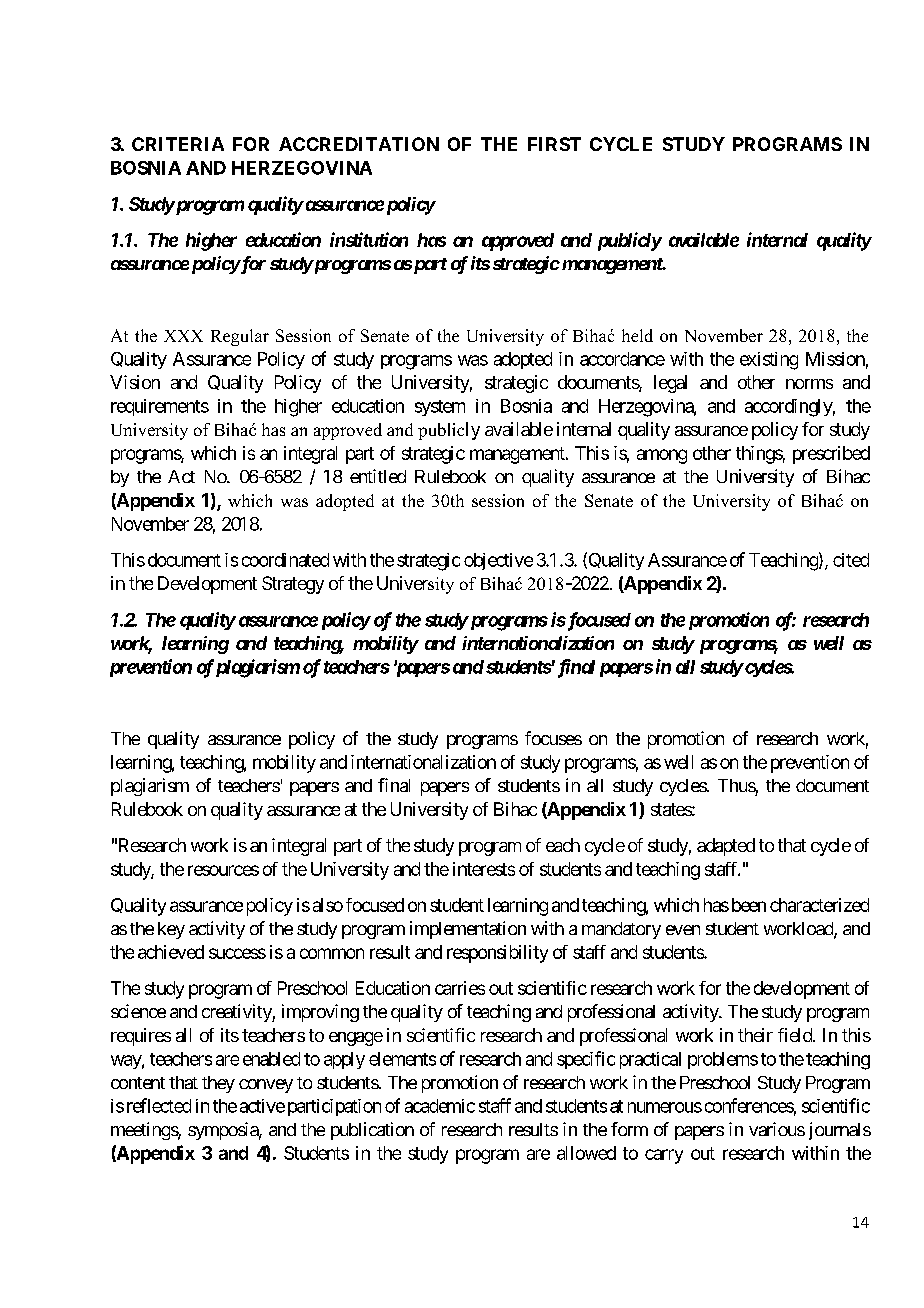 The image size is (924, 1308). What do you see at coordinates (285, 560) in the screenshot?
I see `coordinated` at bounding box center [285, 560].
